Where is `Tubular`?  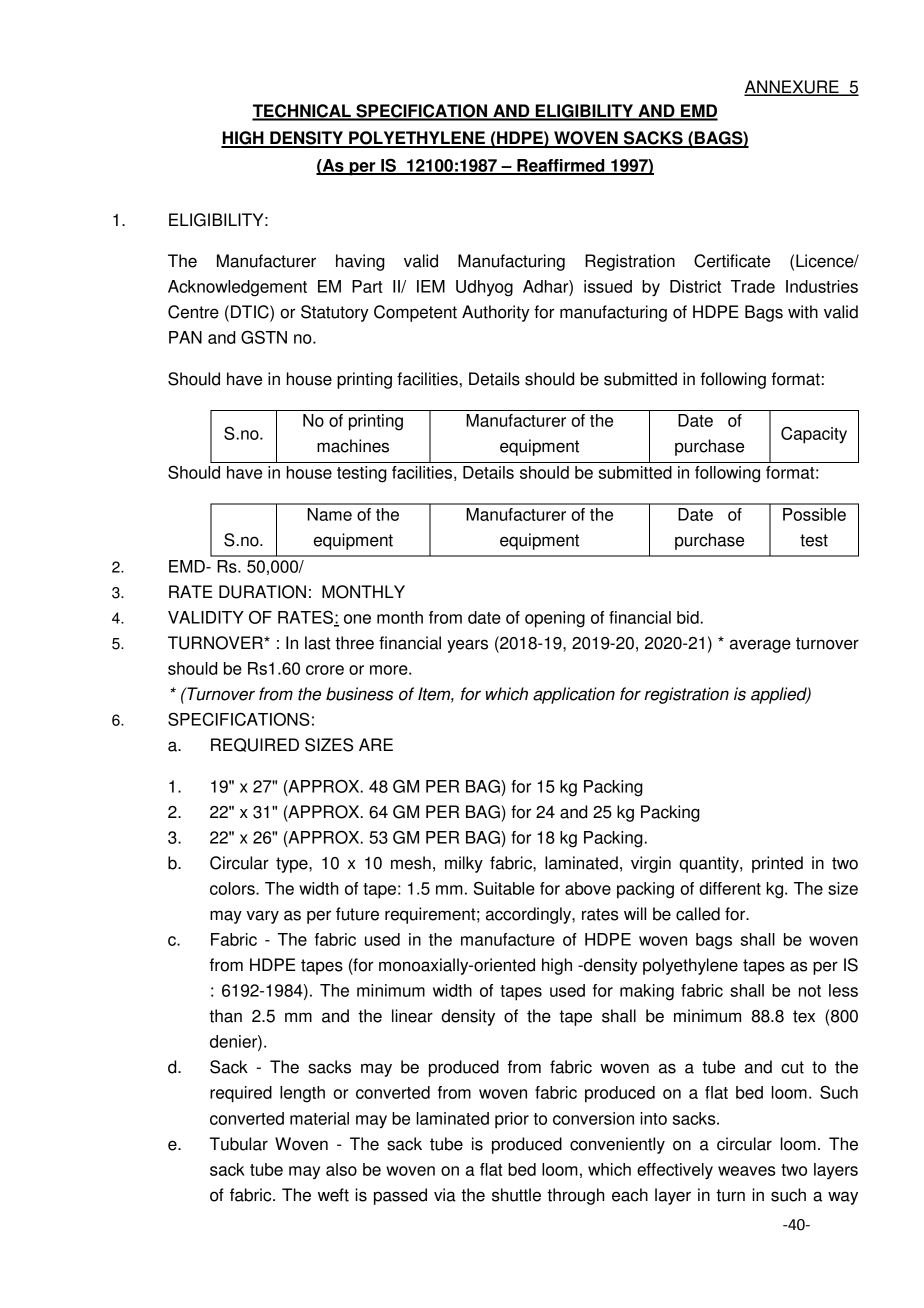
Tubular is located at coordinates (239, 1144).
